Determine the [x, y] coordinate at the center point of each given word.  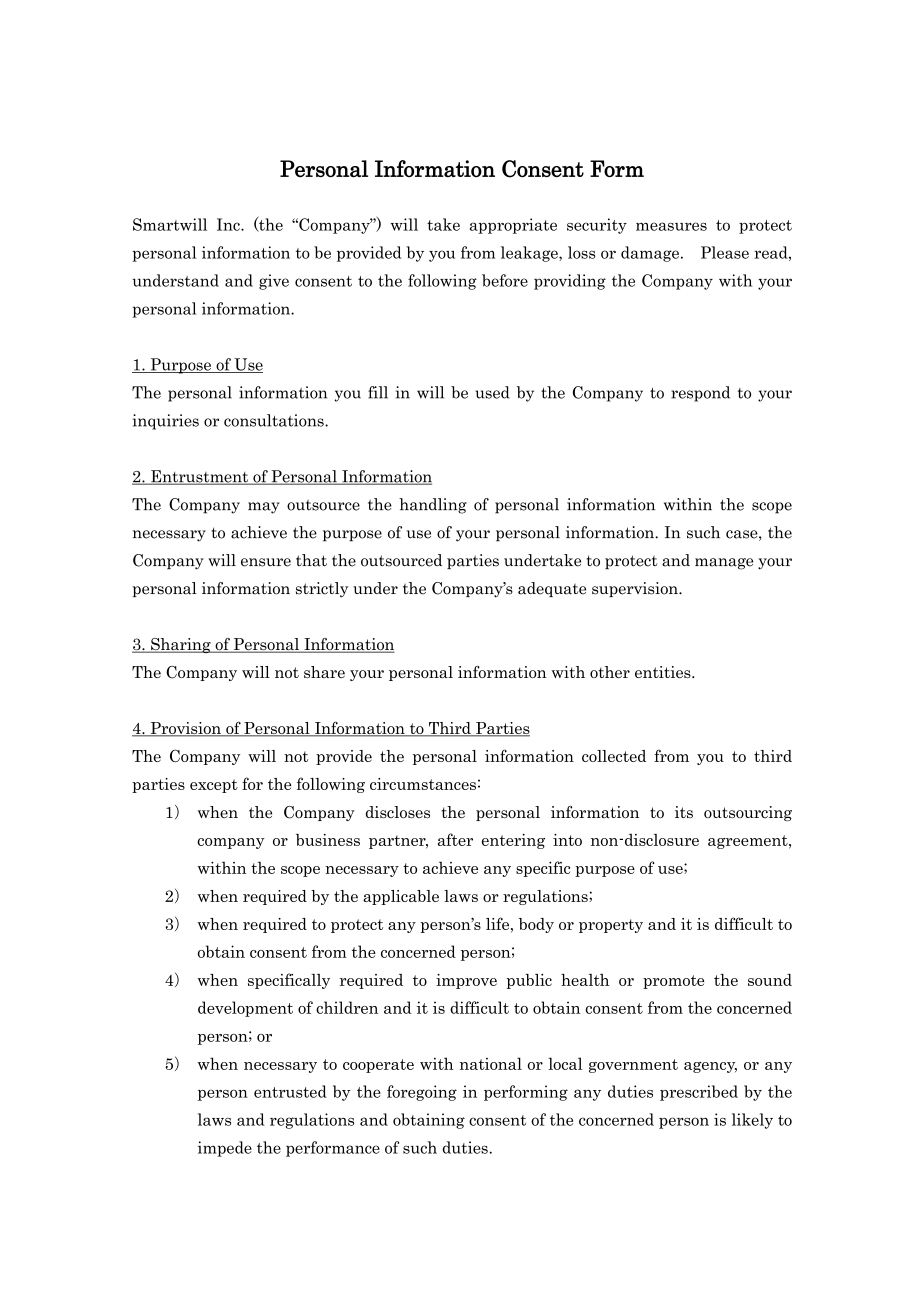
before [505, 280]
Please [725, 252]
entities [664, 672]
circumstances [423, 784]
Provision [185, 729]
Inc [229, 224]
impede [225, 1149]
